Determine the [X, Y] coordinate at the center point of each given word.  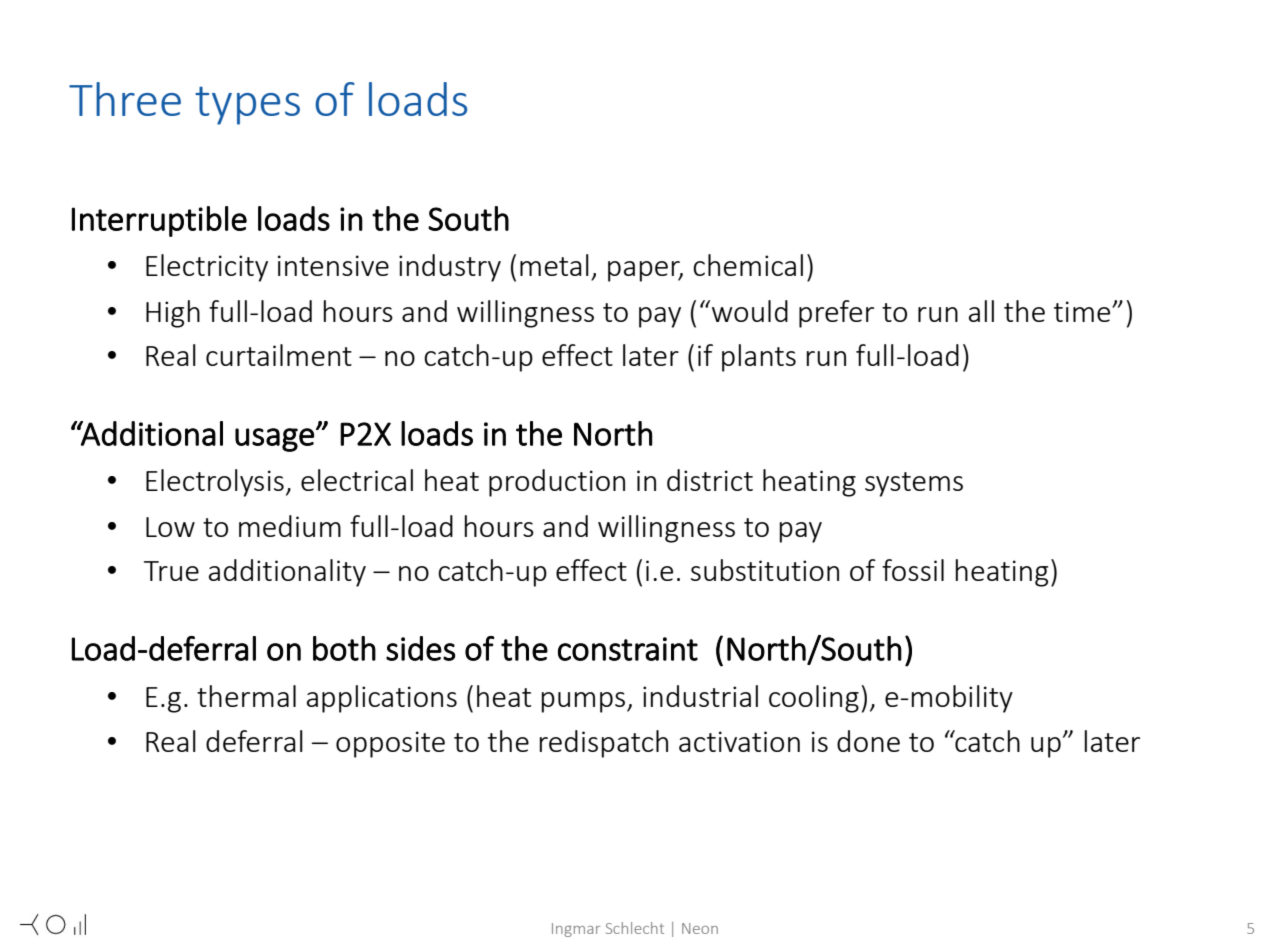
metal [554, 265]
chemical [748, 265]
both [344, 648]
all [981, 311]
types [247, 106]
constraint [628, 649]
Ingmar [576, 930]
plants [759, 358]
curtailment [279, 355]
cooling [814, 699]
